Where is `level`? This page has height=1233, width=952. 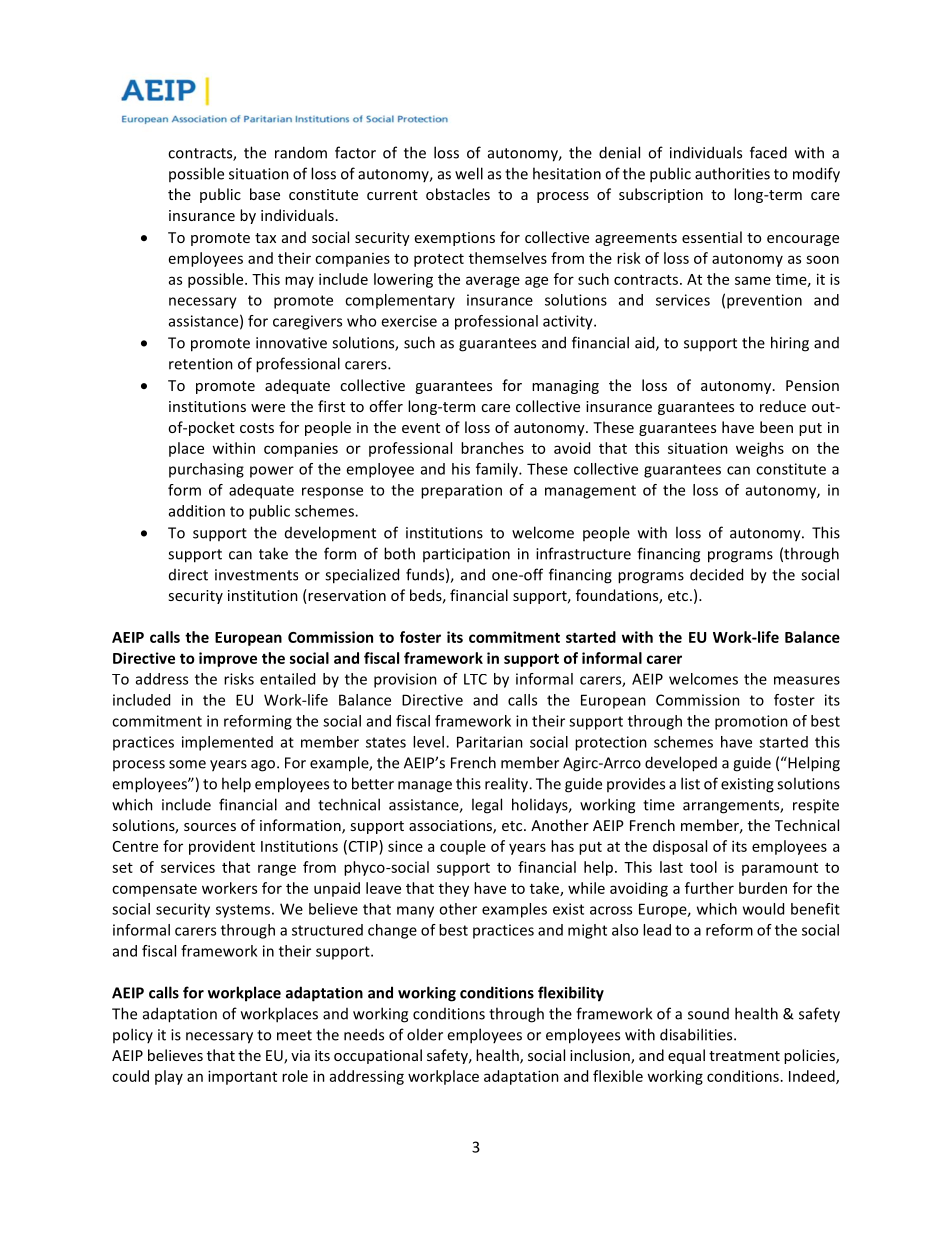 level is located at coordinates (428, 742).
